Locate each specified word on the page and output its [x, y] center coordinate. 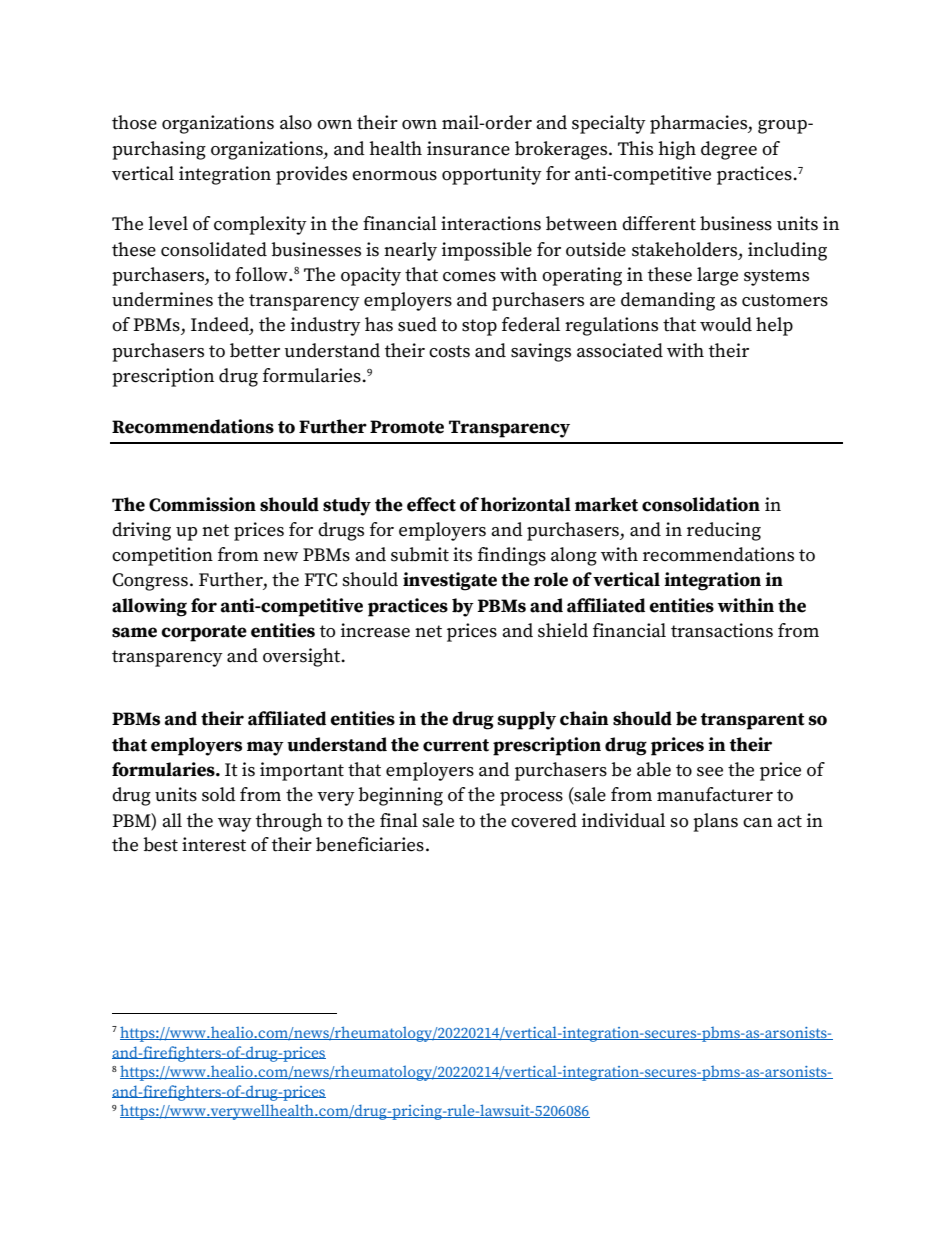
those [134, 122]
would [726, 324]
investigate [450, 581]
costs [449, 351]
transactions [722, 630]
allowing [149, 607]
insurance [468, 148]
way [235, 825]
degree [729, 150]
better [255, 350]
